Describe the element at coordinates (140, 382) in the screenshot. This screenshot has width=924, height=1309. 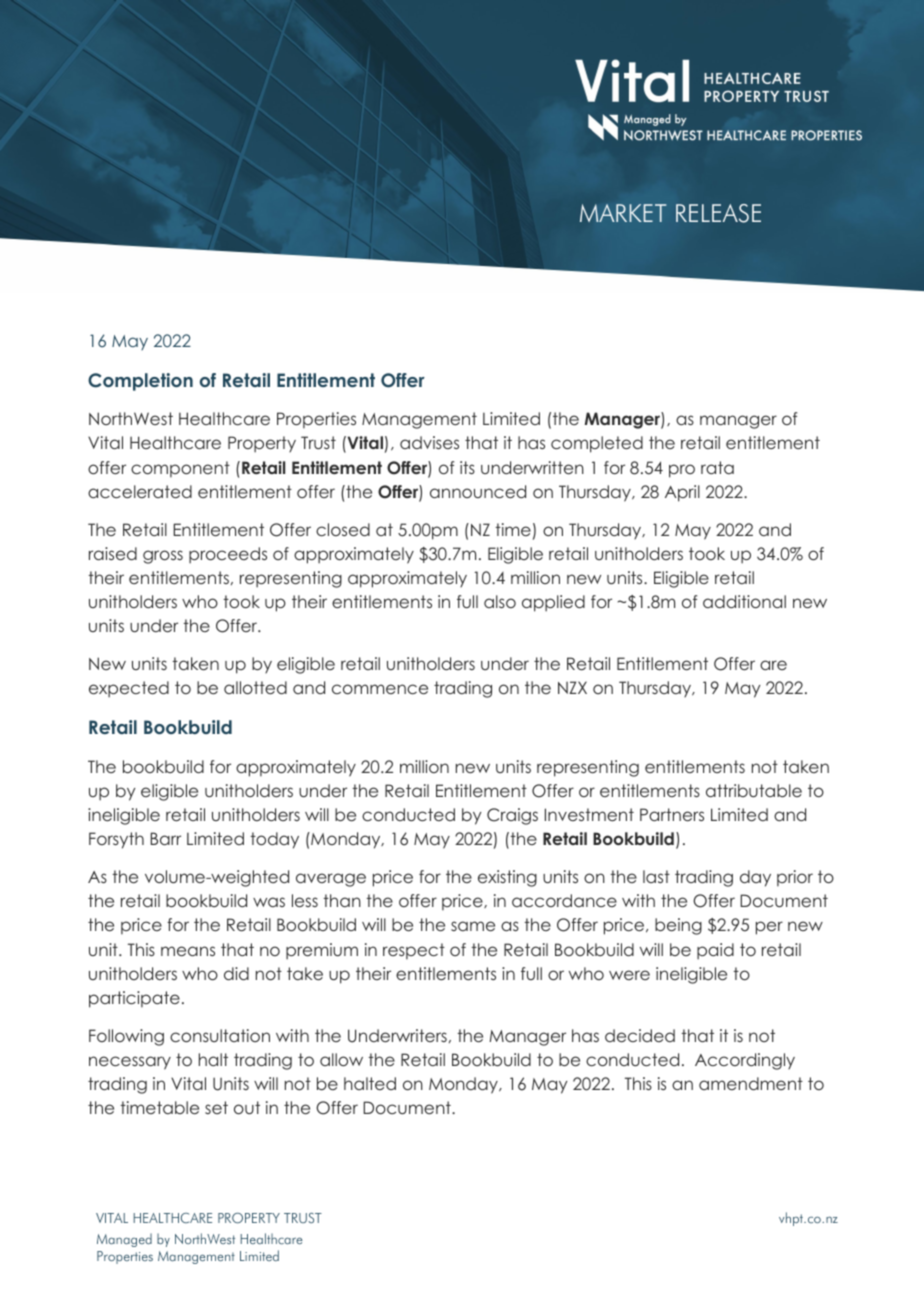
I see `Completion` at that location.
